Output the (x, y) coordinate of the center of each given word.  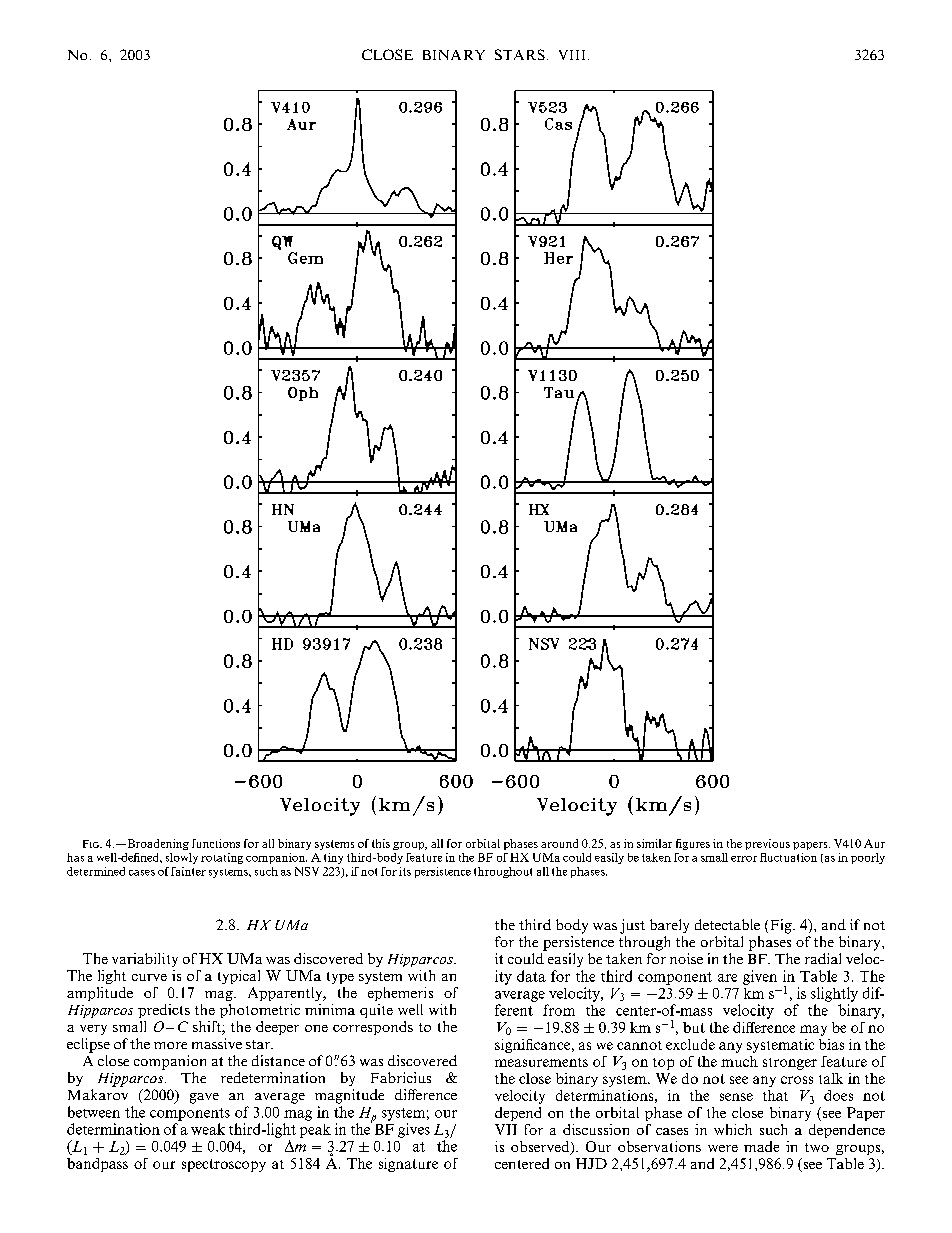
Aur (874, 843)
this (381, 843)
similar (654, 843)
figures (693, 844)
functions (216, 843)
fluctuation (788, 857)
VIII (572, 55)
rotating (222, 858)
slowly (182, 858)
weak (208, 1129)
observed (541, 1148)
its (405, 871)
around (559, 843)
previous (767, 844)
